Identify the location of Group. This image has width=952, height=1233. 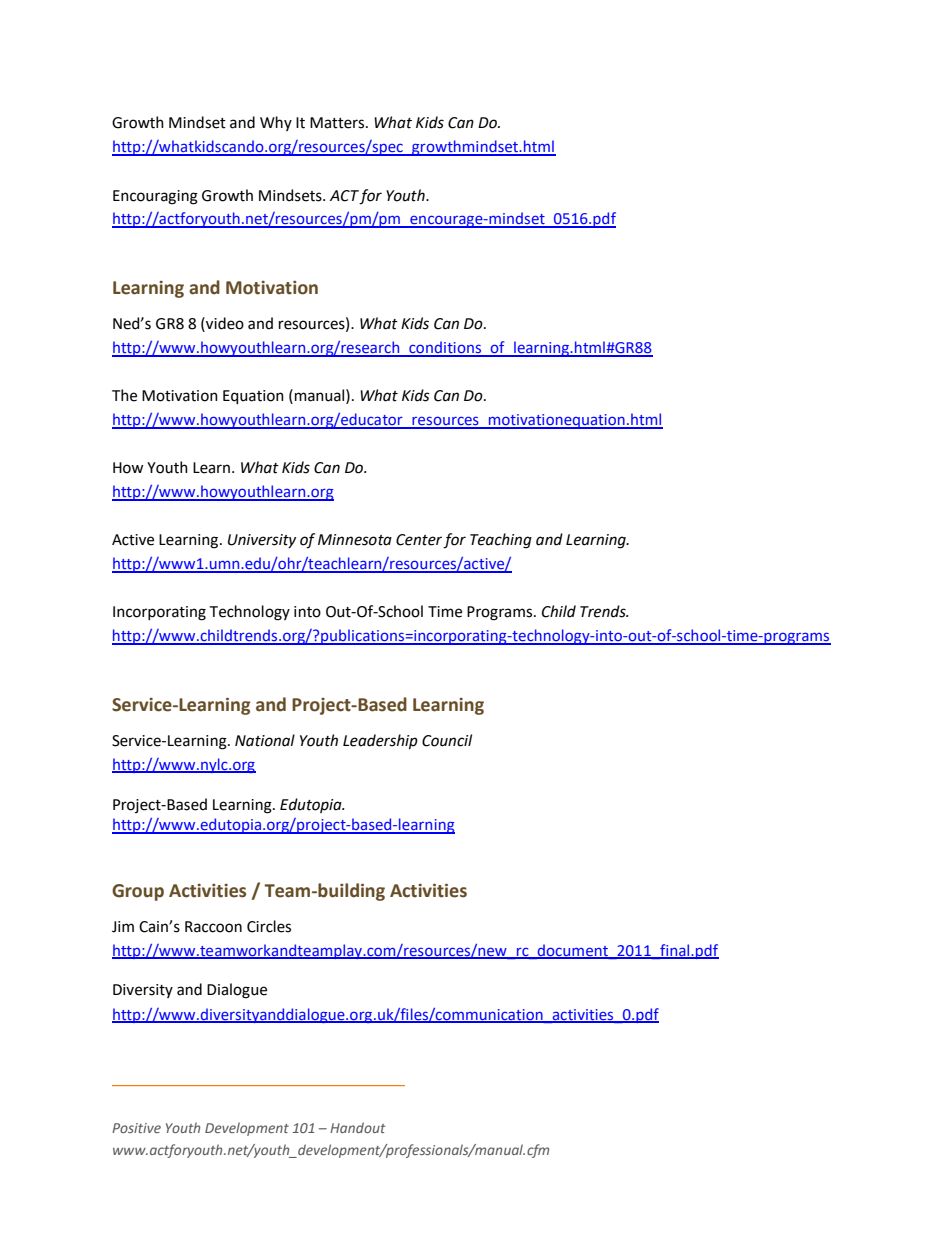
(138, 892).
